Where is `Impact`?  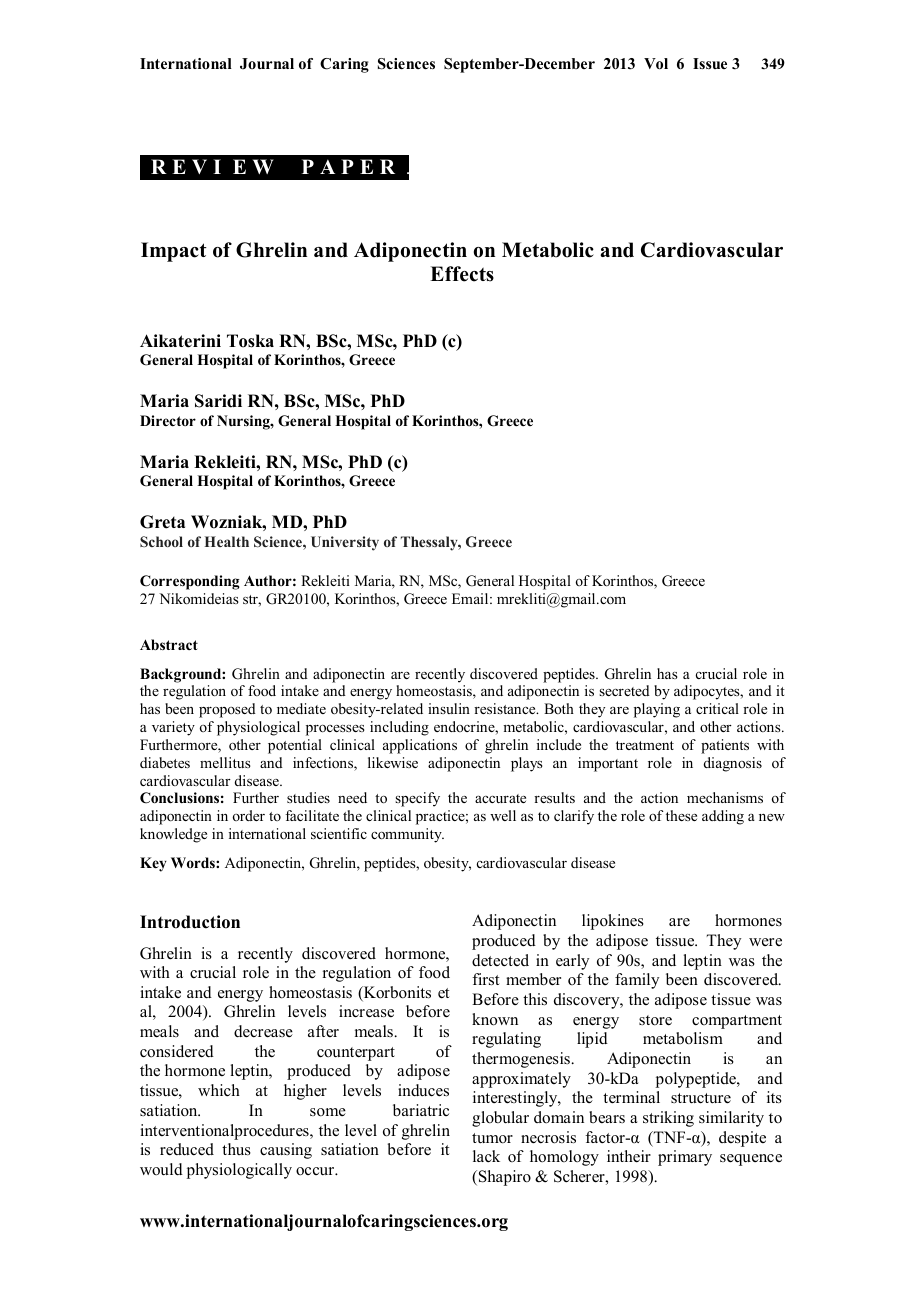
Impact is located at coordinates (174, 252).
